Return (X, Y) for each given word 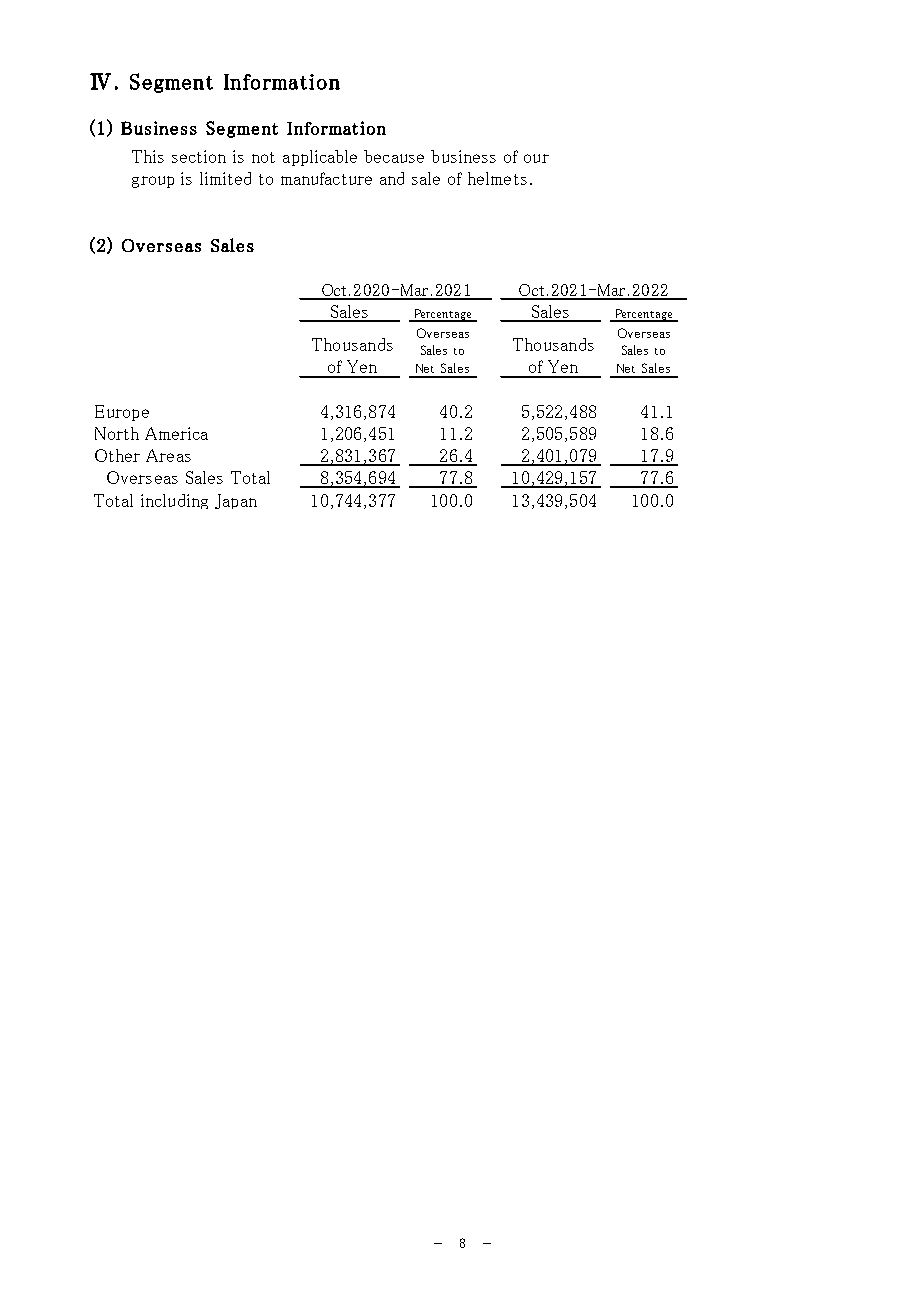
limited (225, 178)
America (176, 433)
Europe (122, 413)
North (117, 433)
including (174, 501)
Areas (168, 455)
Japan (236, 501)
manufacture (326, 178)
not (263, 157)
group (153, 182)
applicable (320, 158)
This (148, 156)
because (394, 156)
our (536, 158)
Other (117, 455)
